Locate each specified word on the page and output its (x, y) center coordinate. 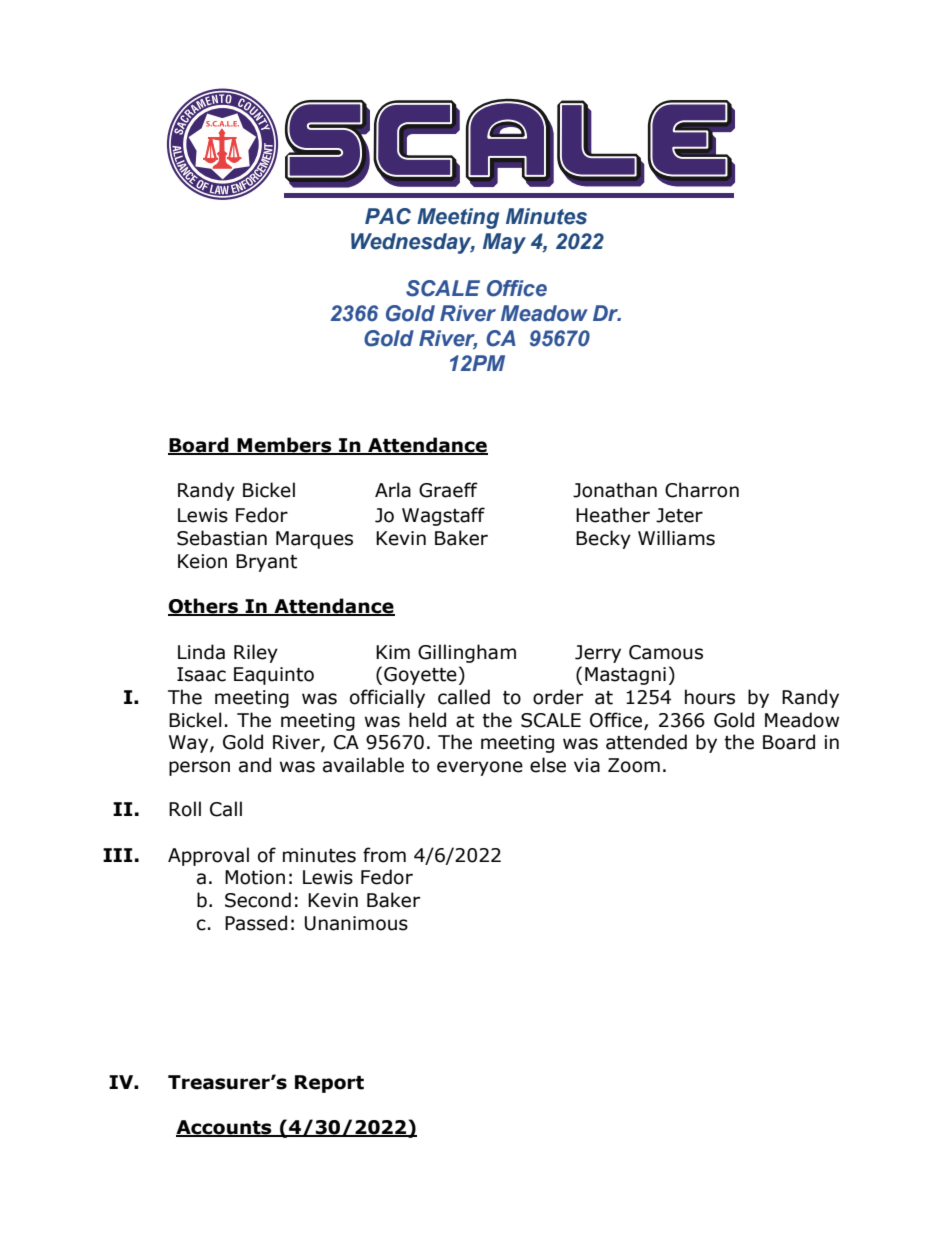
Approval (208, 856)
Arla (393, 490)
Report (329, 1084)
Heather (613, 515)
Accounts (225, 1128)
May (504, 243)
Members (285, 445)
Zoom (634, 765)
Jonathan (615, 490)
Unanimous (356, 923)
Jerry (598, 654)
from (384, 855)
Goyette (420, 676)
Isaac (201, 674)
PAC (388, 216)
